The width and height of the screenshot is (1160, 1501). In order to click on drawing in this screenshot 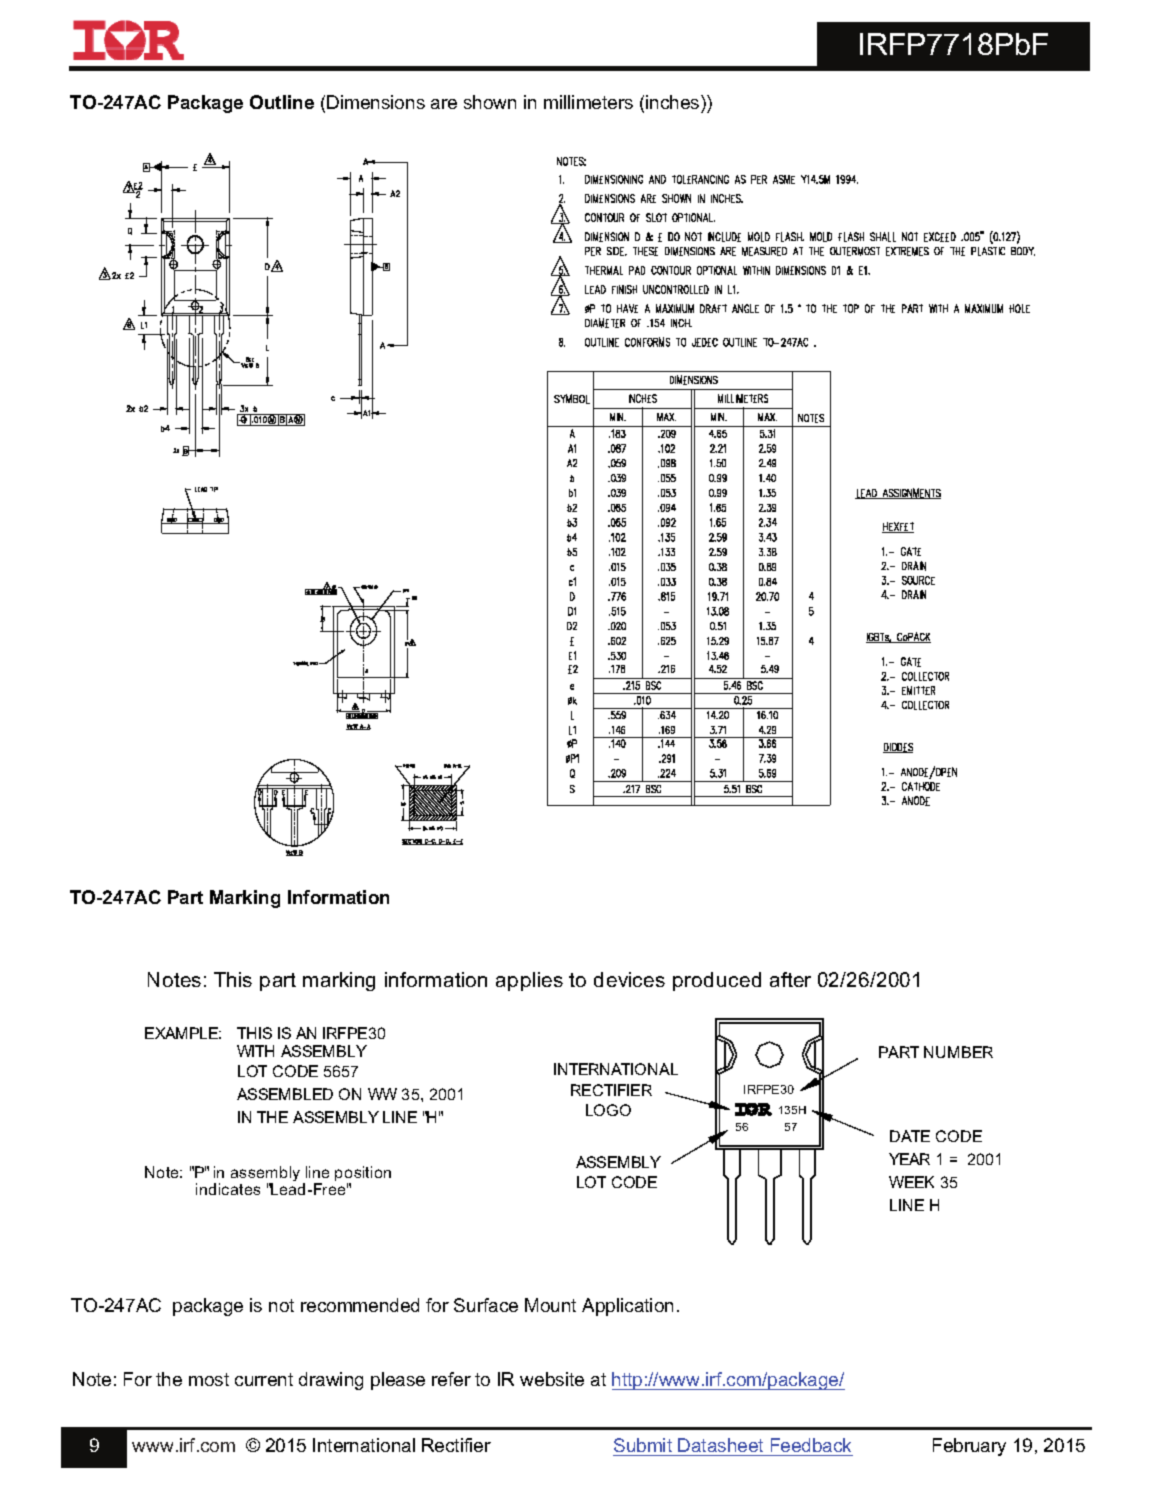, I will do `click(331, 1381)`.
